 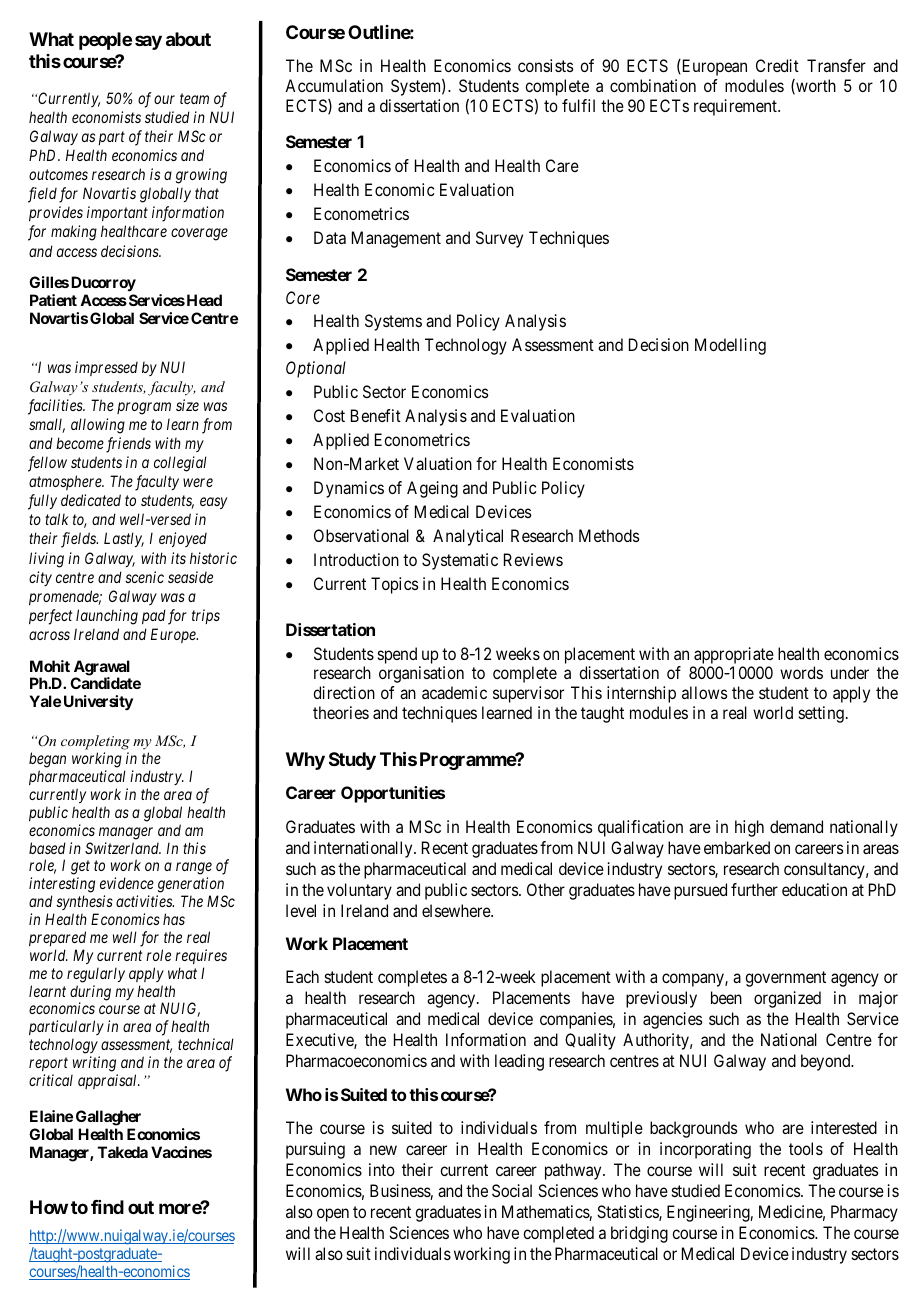 What do you see at coordinates (730, 346) in the image?
I see `Modelling` at bounding box center [730, 346].
